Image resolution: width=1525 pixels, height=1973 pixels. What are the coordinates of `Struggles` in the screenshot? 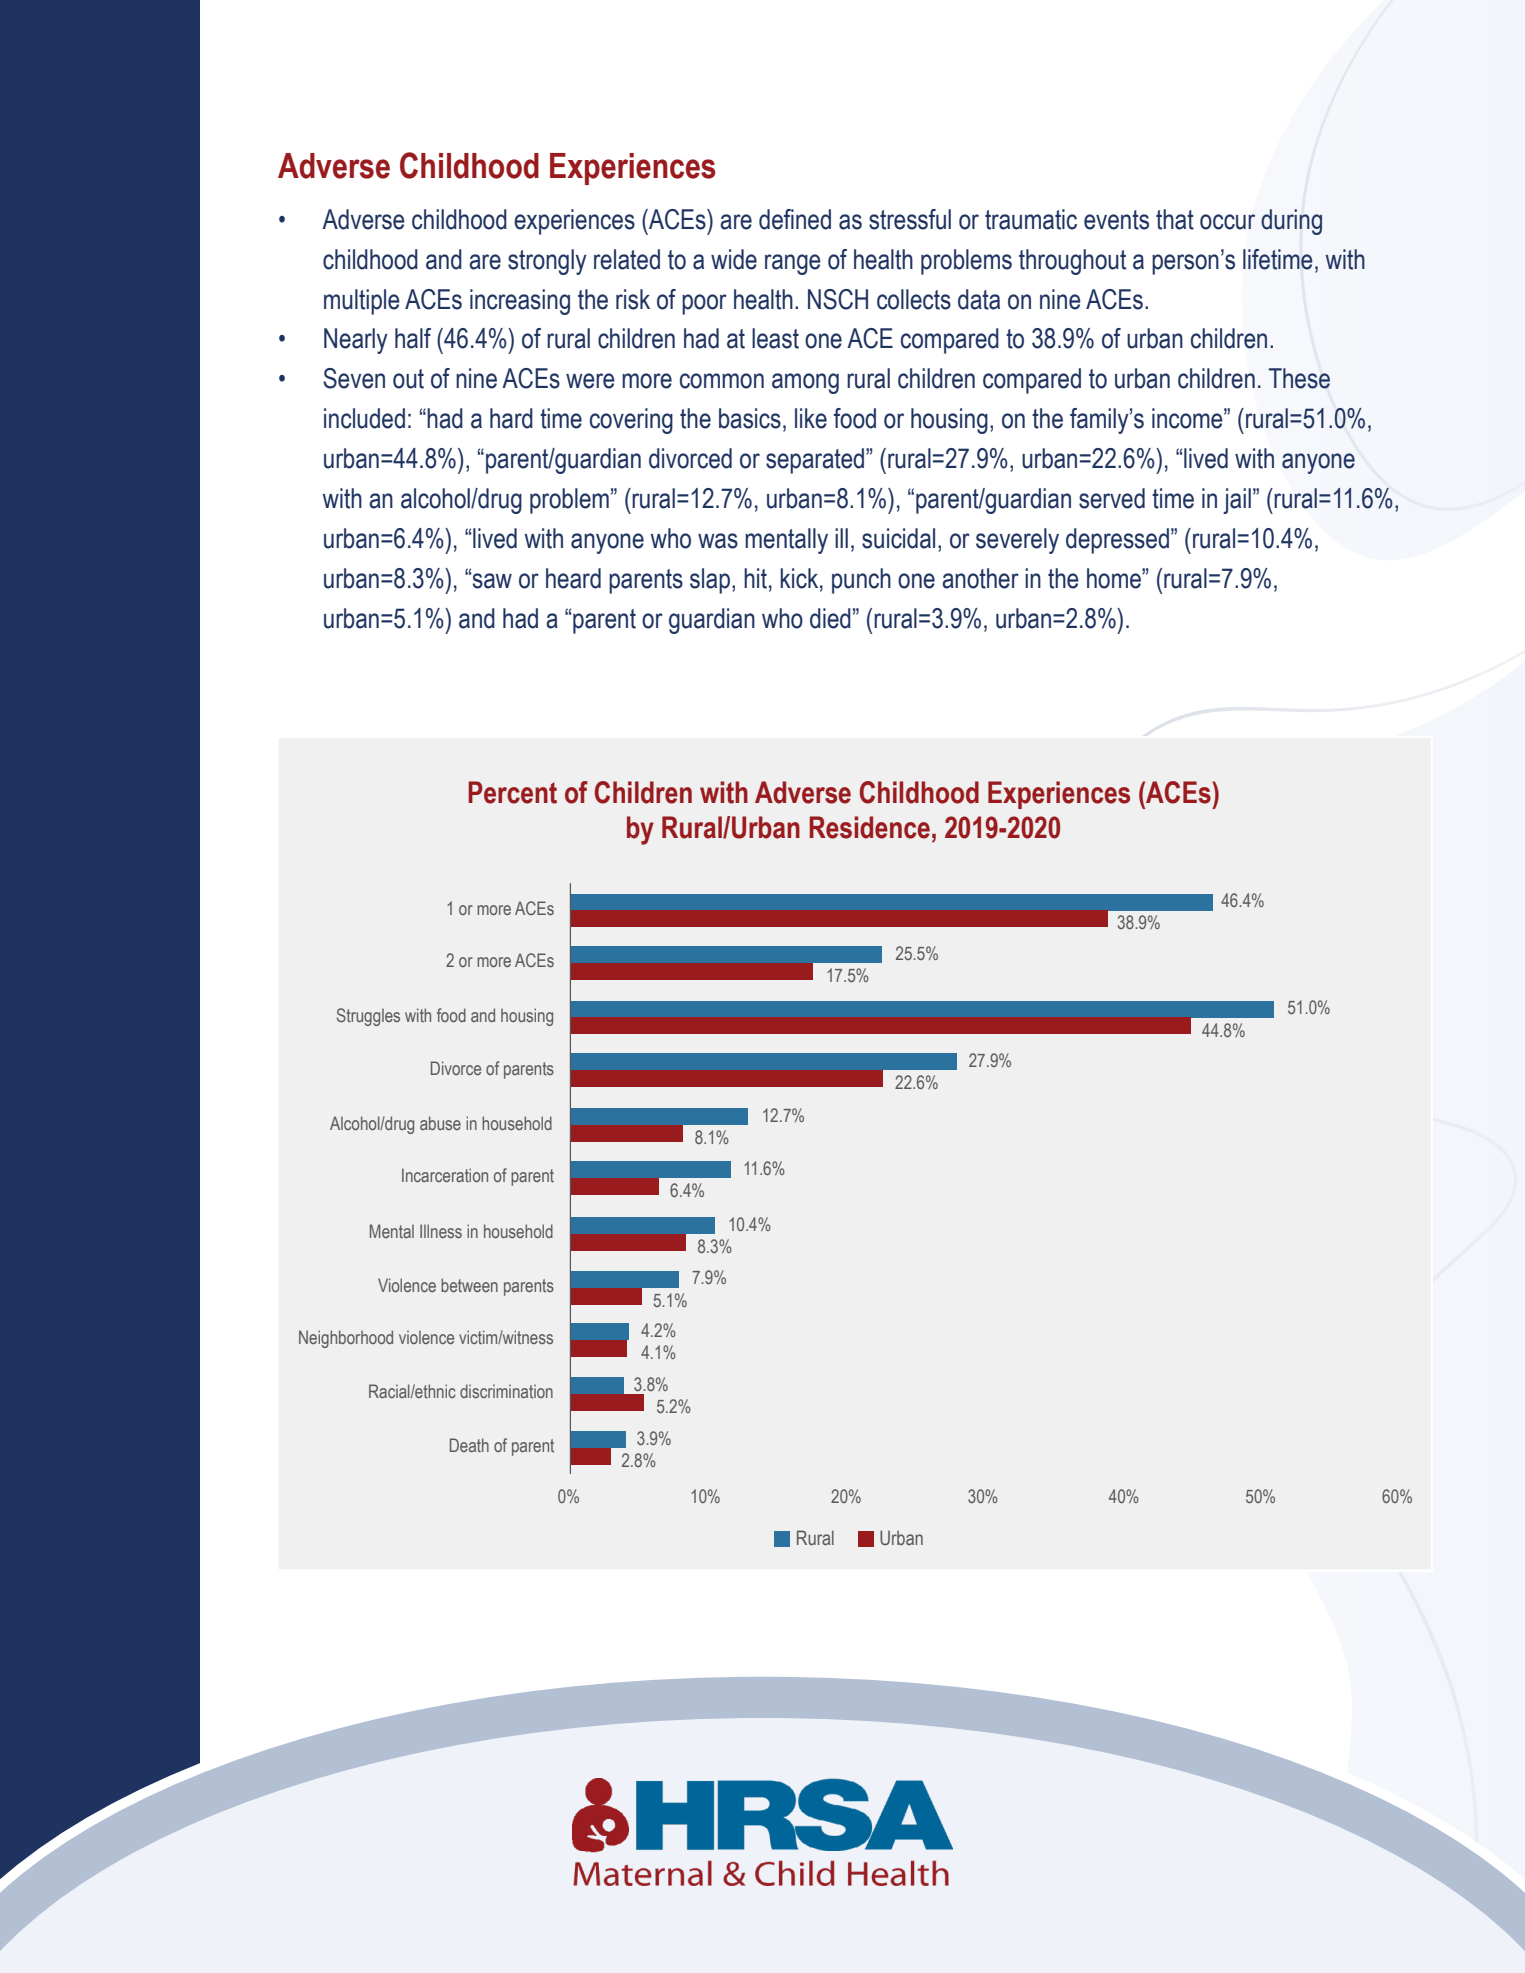 It's located at (368, 1017).
